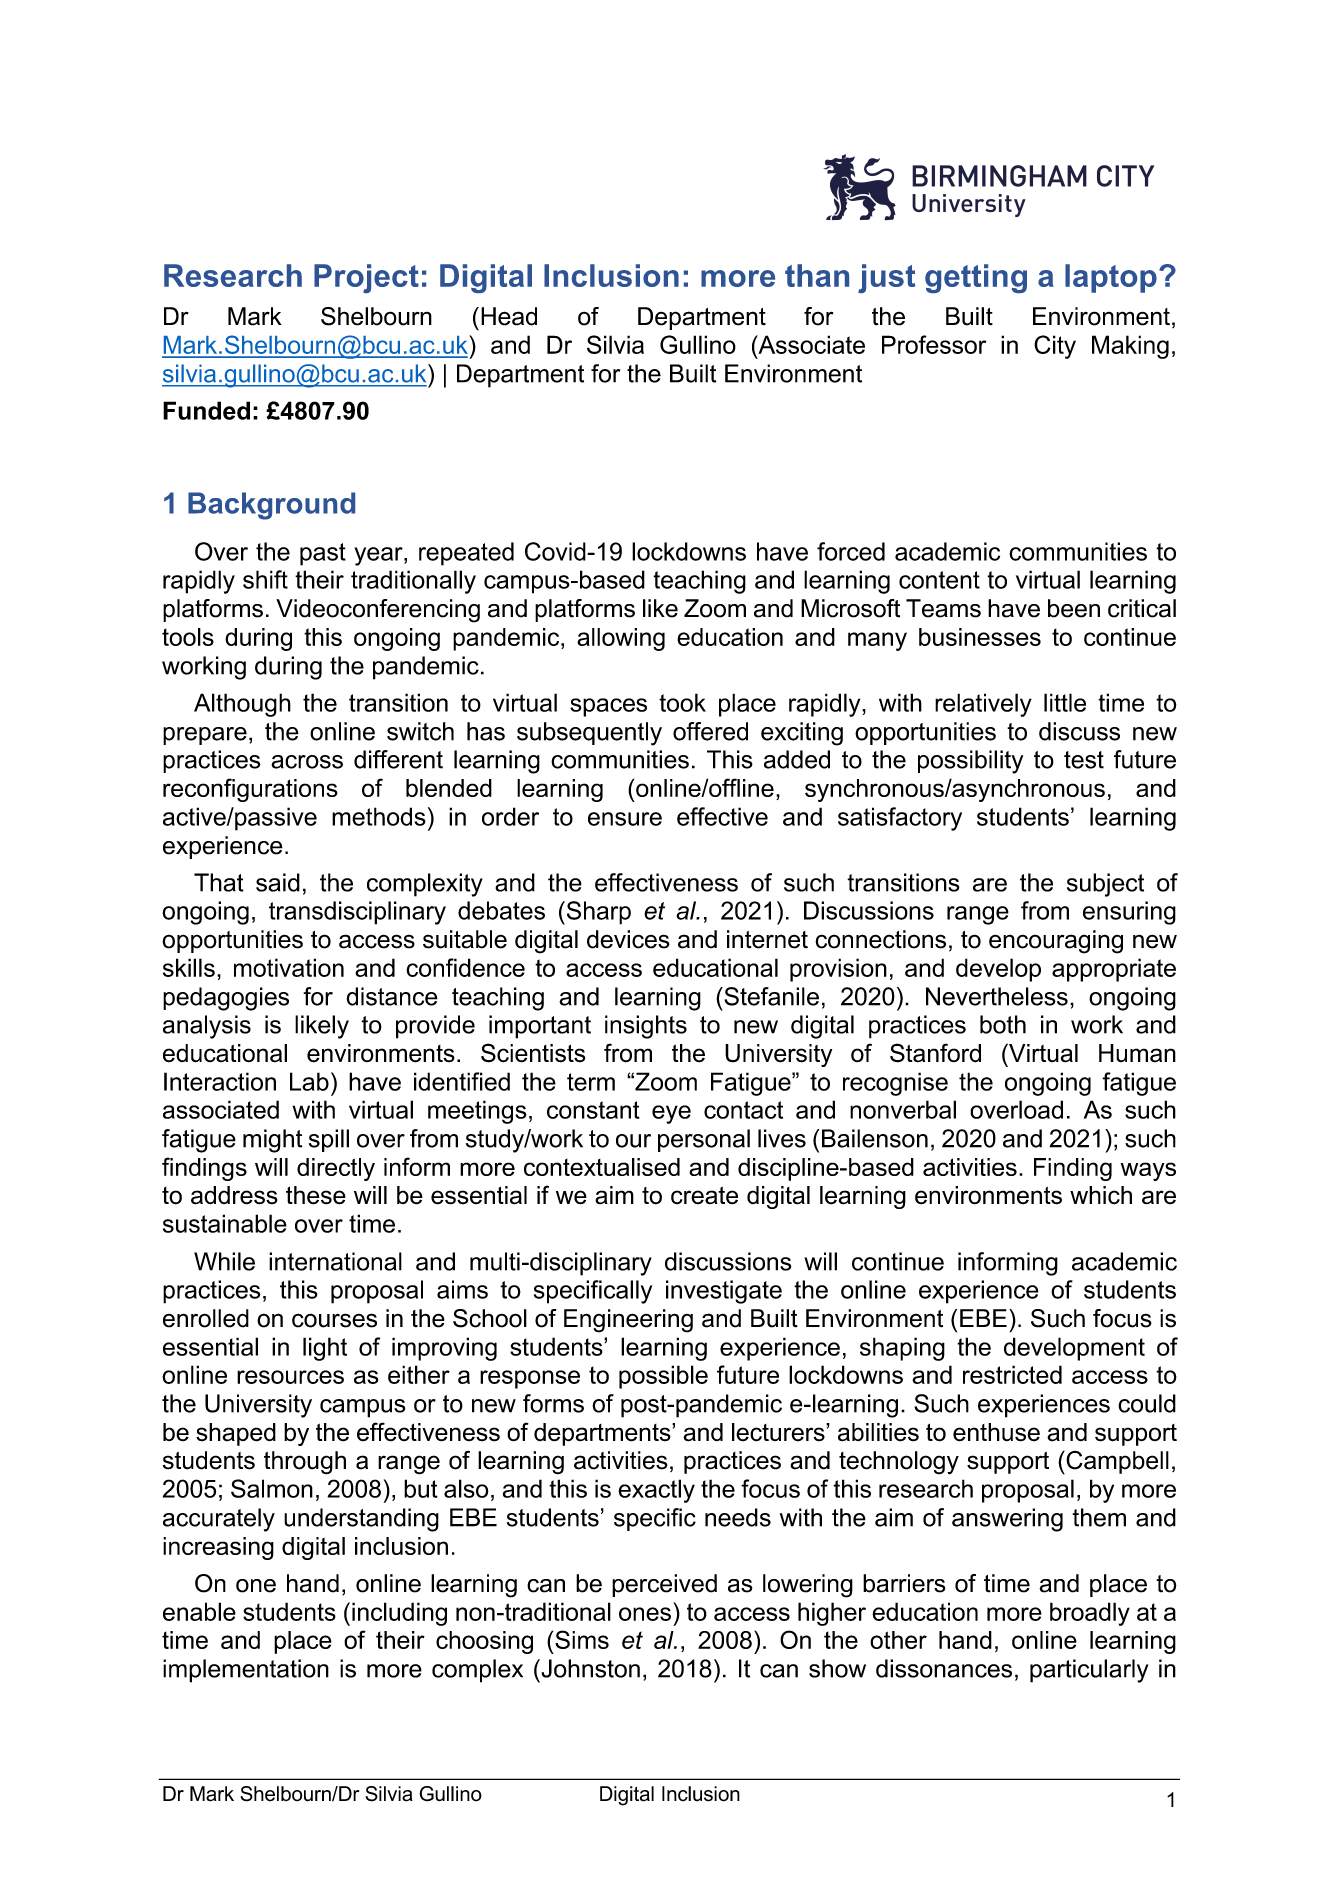 This screenshot has width=1339, height=1894. What do you see at coordinates (509, 316) in the screenshot?
I see `Head` at bounding box center [509, 316].
